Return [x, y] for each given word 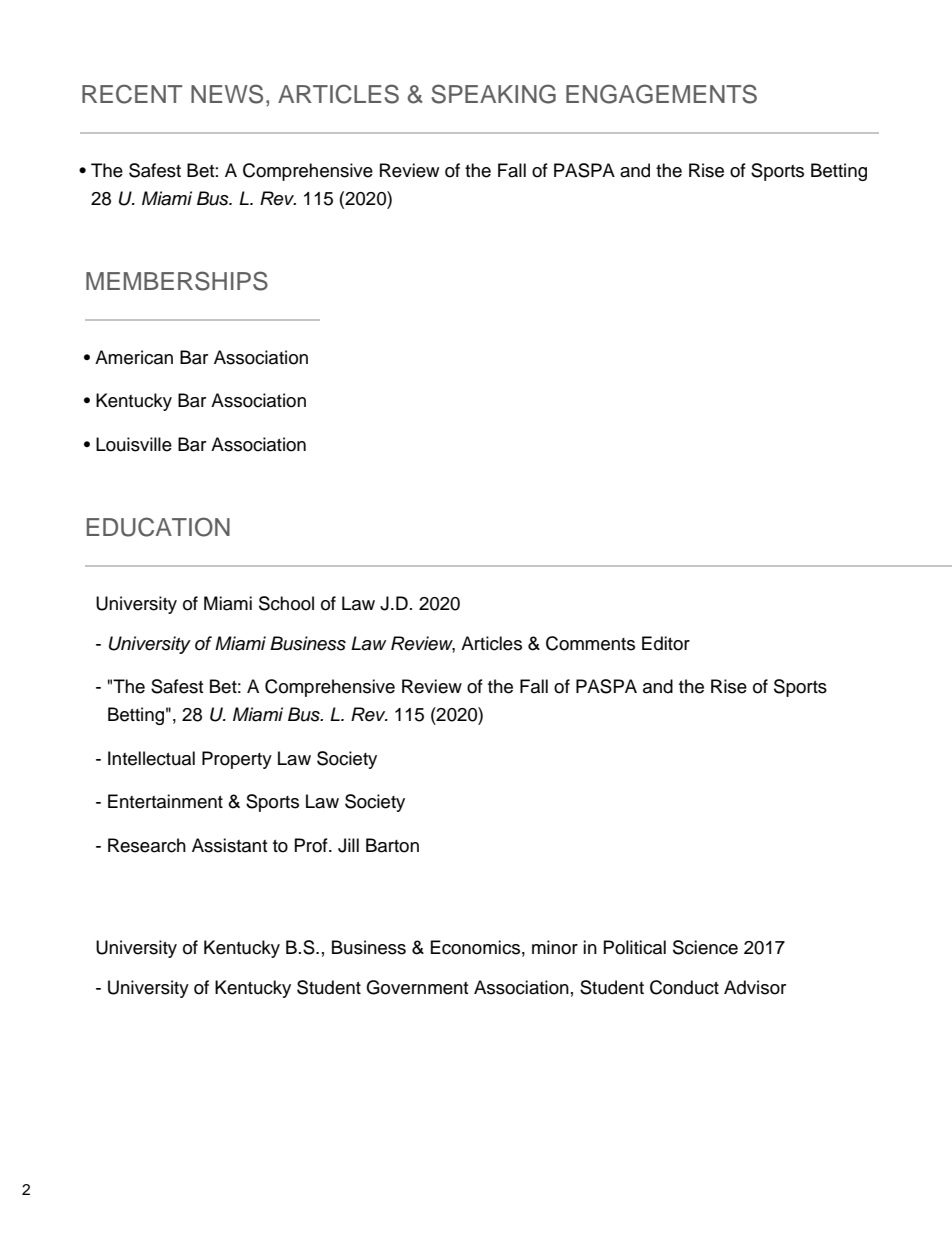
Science [705, 947]
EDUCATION [158, 527]
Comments [590, 643]
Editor [666, 643]
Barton [392, 845]
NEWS [227, 94]
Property [237, 760]
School [286, 603]
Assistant [229, 845]
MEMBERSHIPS [177, 281]
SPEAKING [493, 94]
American [134, 357]
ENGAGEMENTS [661, 94]
